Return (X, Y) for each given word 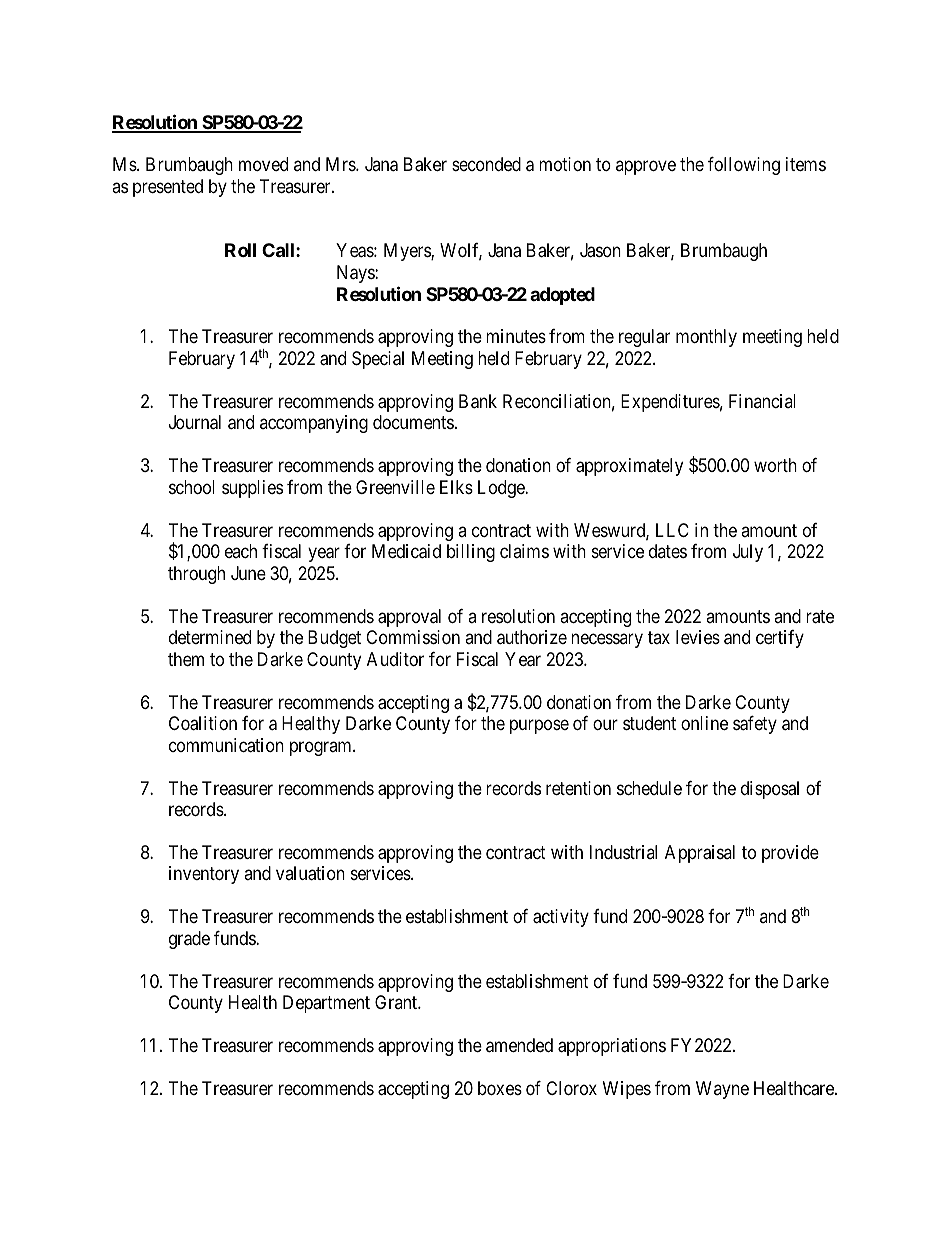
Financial (762, 401)
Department (326, 1004)
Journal (195, 422)
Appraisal (700, 854)
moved (263, 164)
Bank (478, 401)
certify (780, 639)
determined (210, 637)
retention (578, 788)
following (744, 166)
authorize (532, 637)
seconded (486, 164)
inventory (204, 875)
